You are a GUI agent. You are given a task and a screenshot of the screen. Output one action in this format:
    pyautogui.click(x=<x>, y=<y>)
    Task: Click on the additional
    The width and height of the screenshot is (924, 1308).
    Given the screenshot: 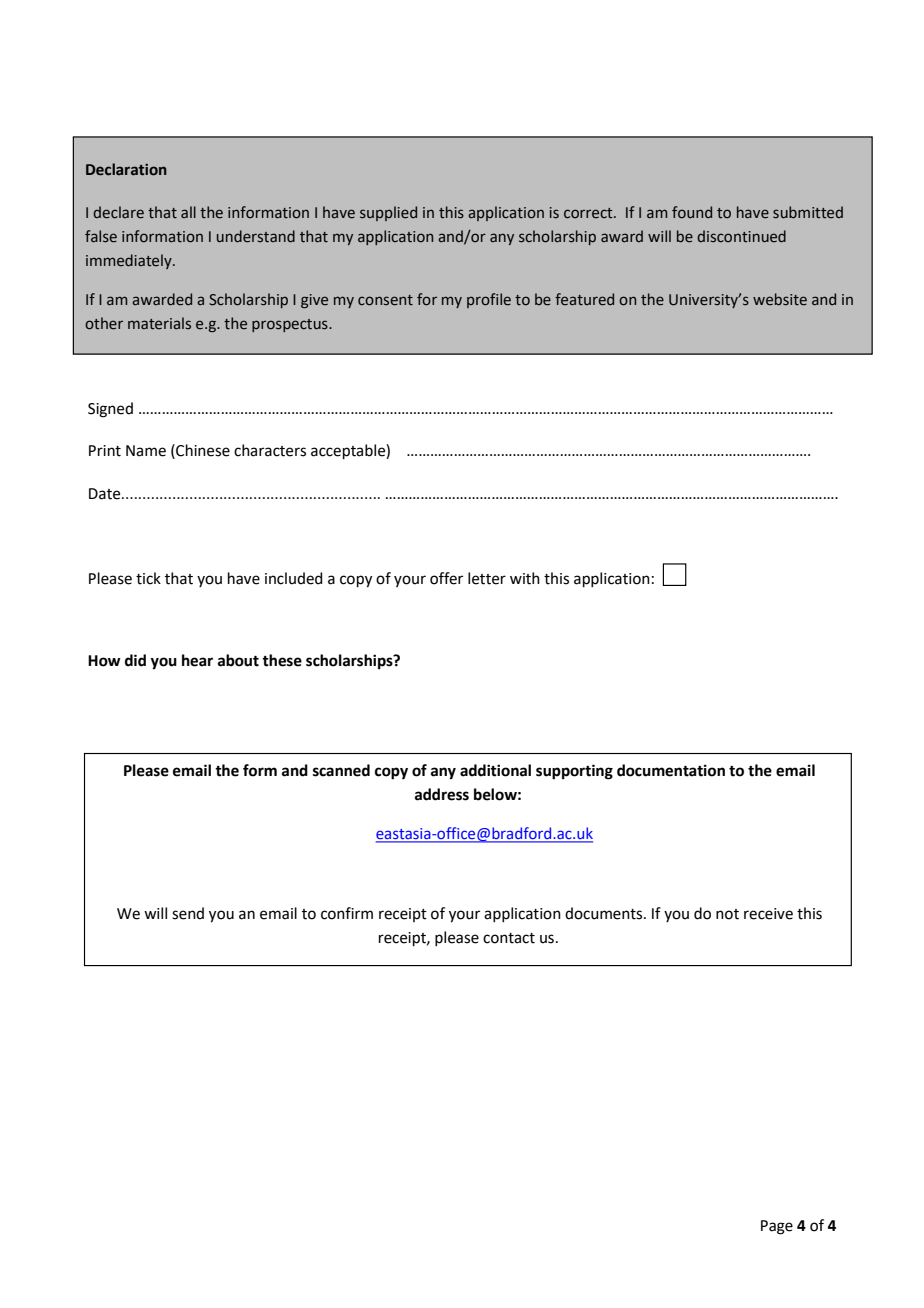 What is the action you would take?
    pyautogui.click(x=495, y=770)
